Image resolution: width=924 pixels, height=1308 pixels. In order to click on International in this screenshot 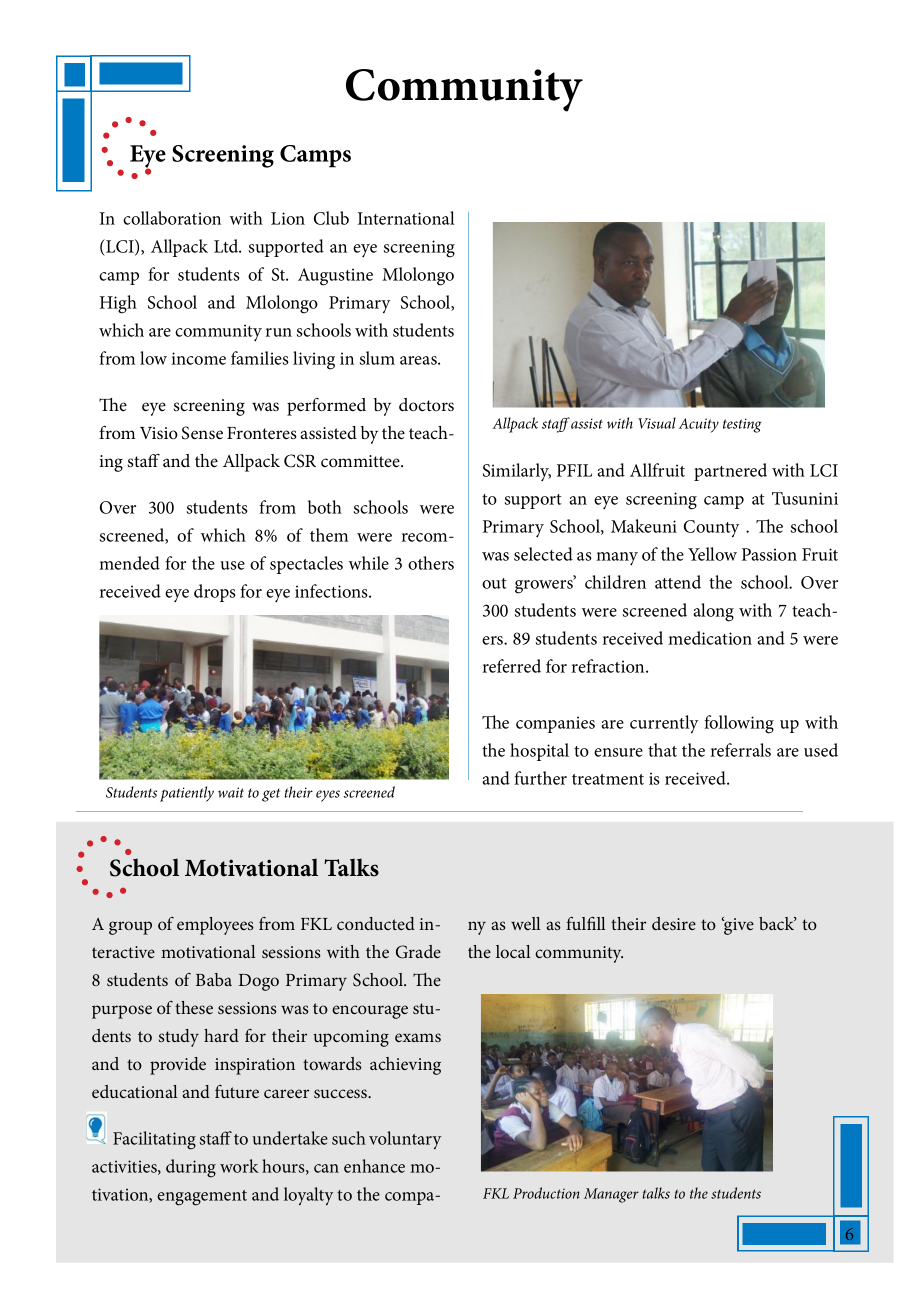, I will do `click(406, 218)`.
